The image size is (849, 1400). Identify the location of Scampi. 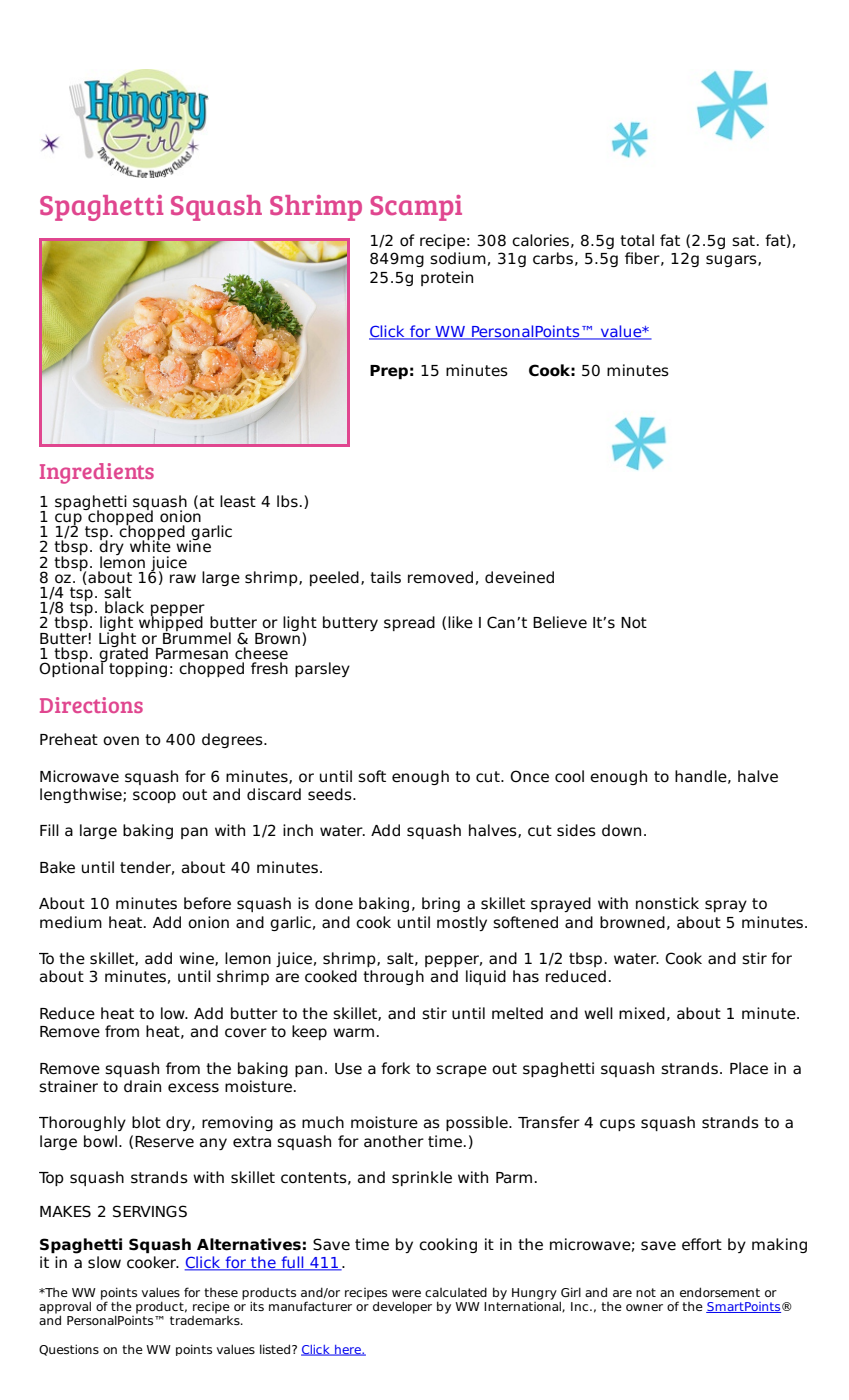
(416, 208).
